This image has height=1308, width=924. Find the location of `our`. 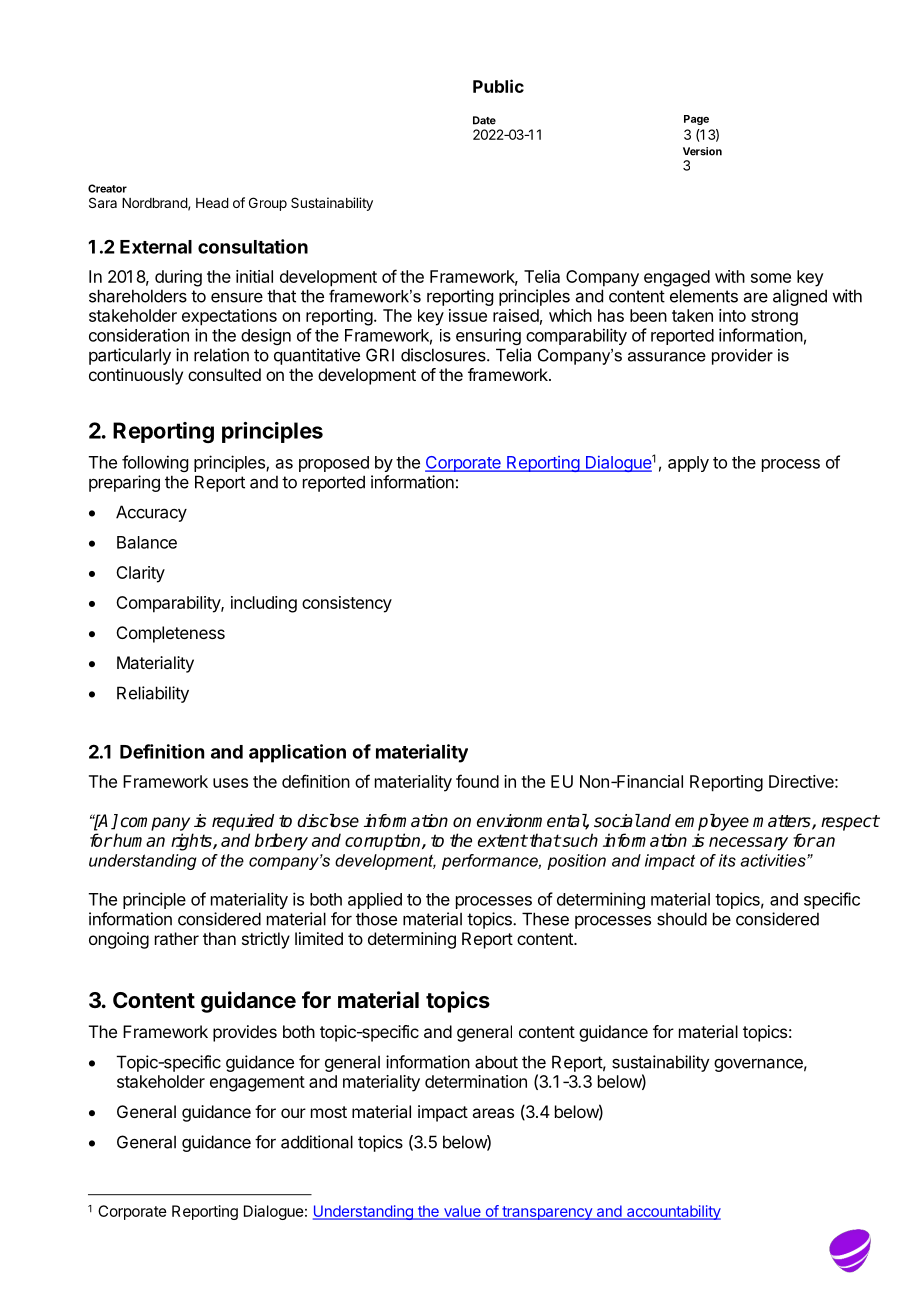

our is located at coordinates (293, 1113).
